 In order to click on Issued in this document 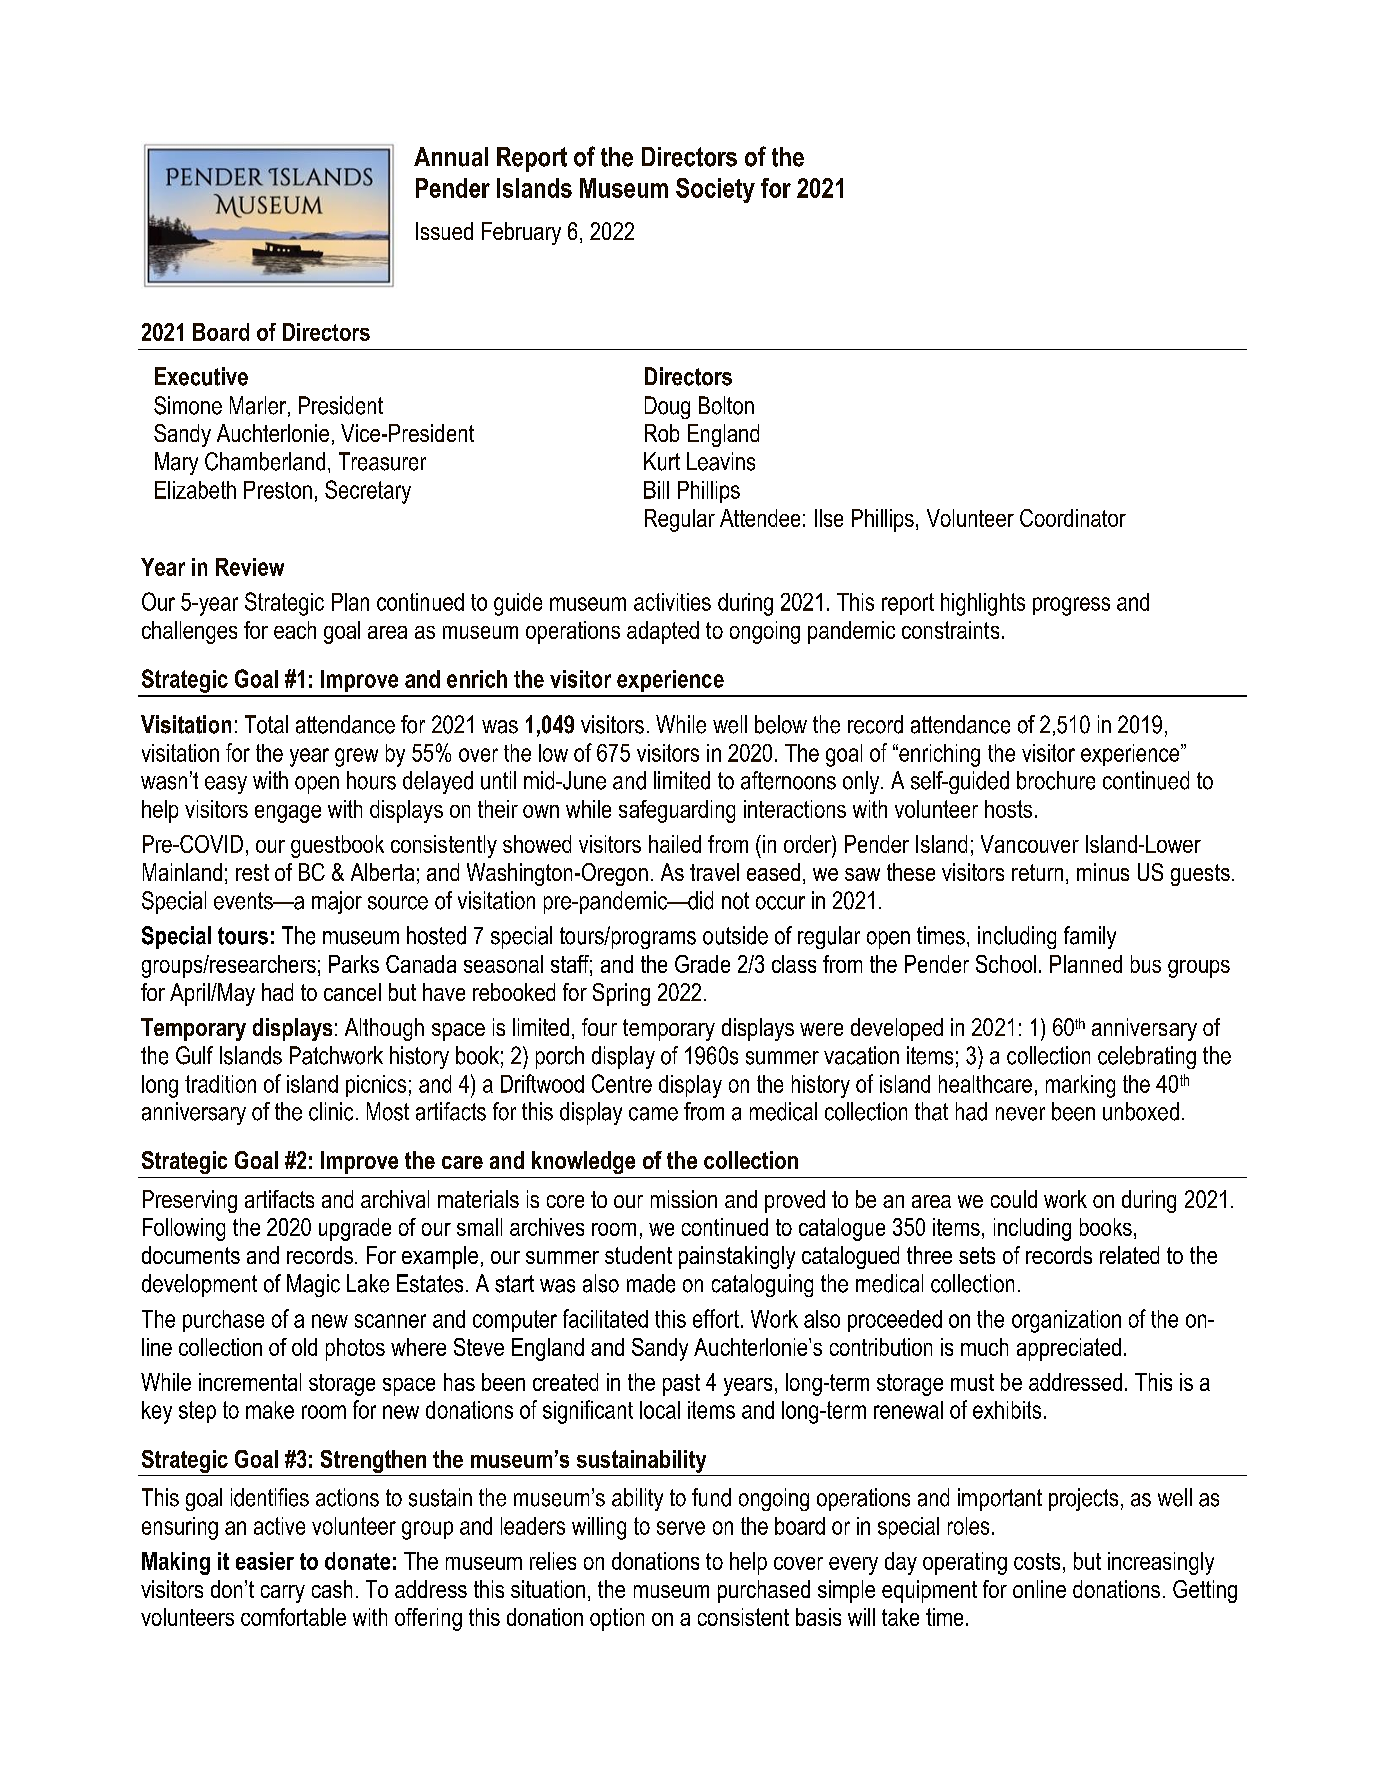, I will do `click(444, 231)`.
